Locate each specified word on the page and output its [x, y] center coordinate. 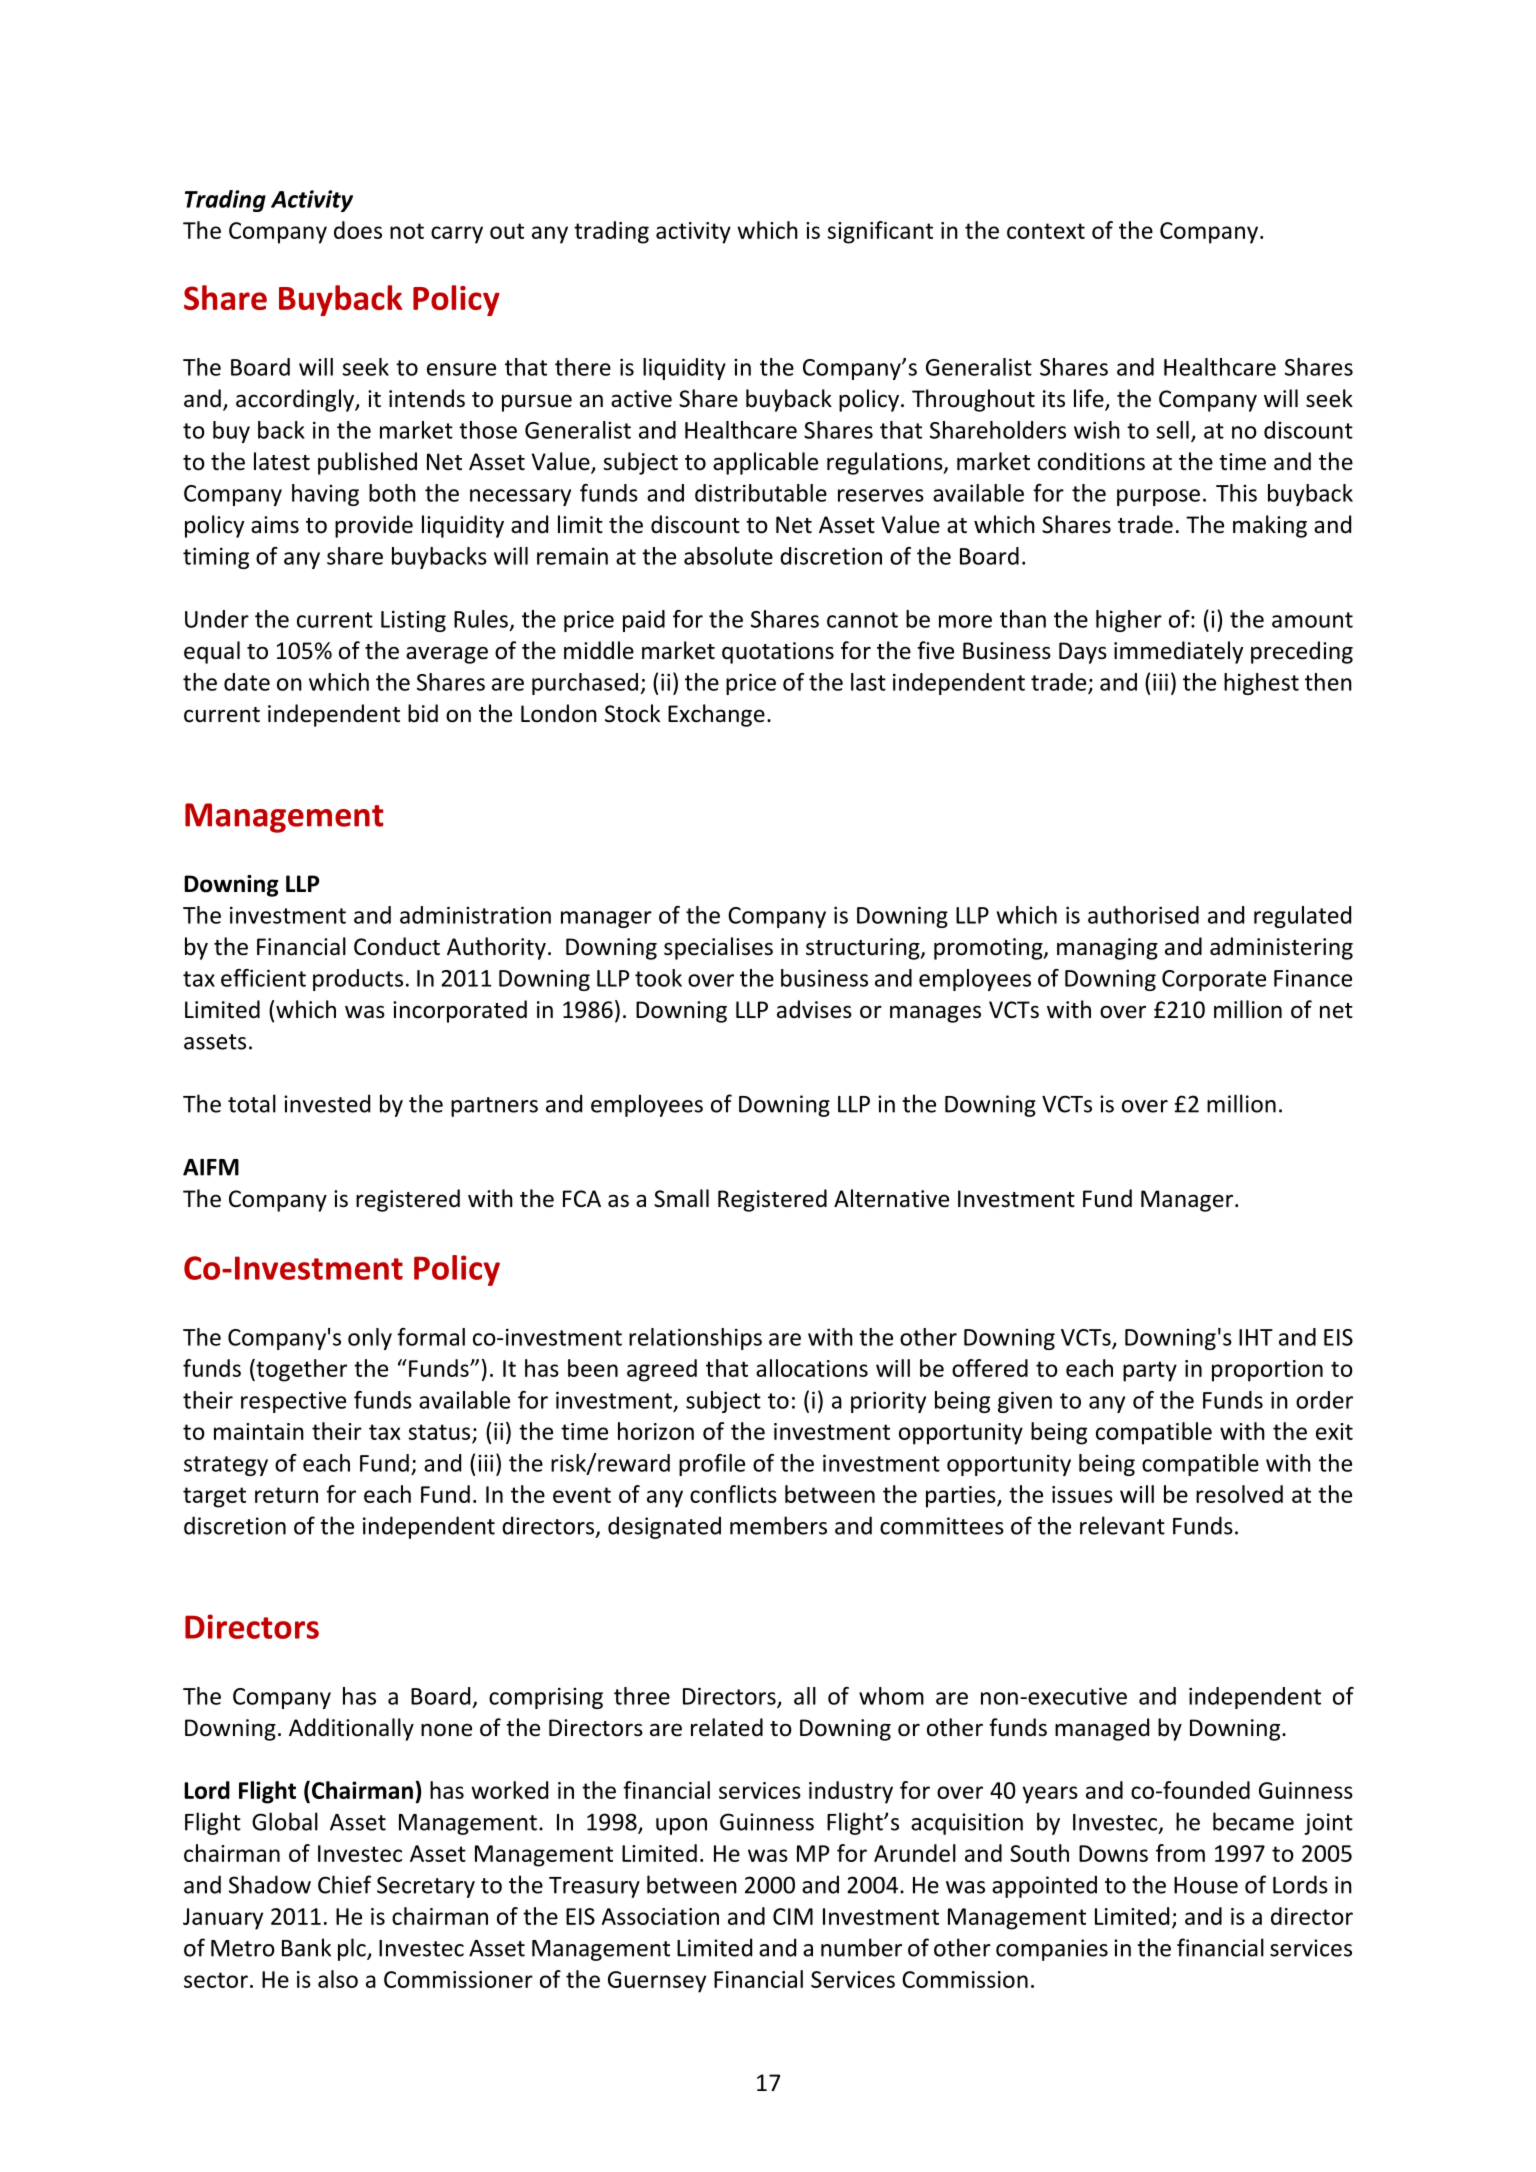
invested [327, 1103]
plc [353, 1949]
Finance [1313, 978]
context [1046, 231]
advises [814, 1009]
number [861, 1947]
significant [880, 232]
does [358, 230]
